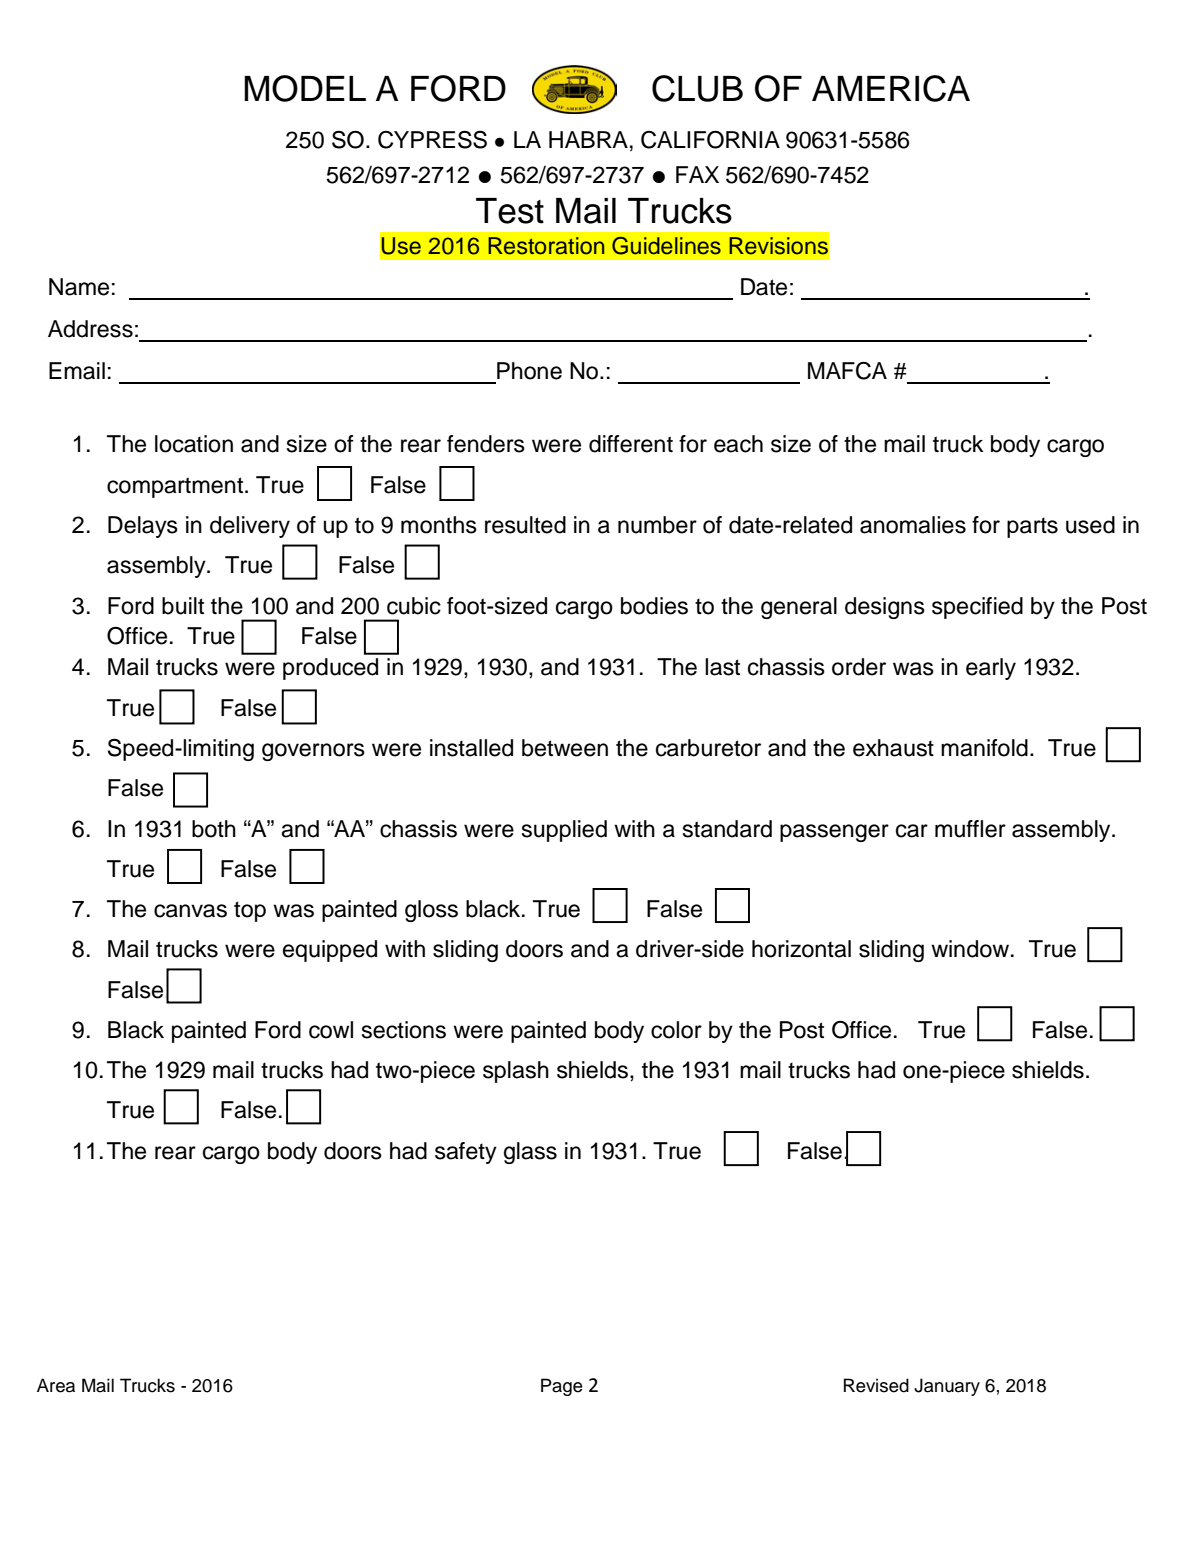 The width and height of the screenshot is (1191, 1541). What do you see at coordinates (891, 88) in the screenshot?
I see `AMERICA` at bounding box center [891, 88].
